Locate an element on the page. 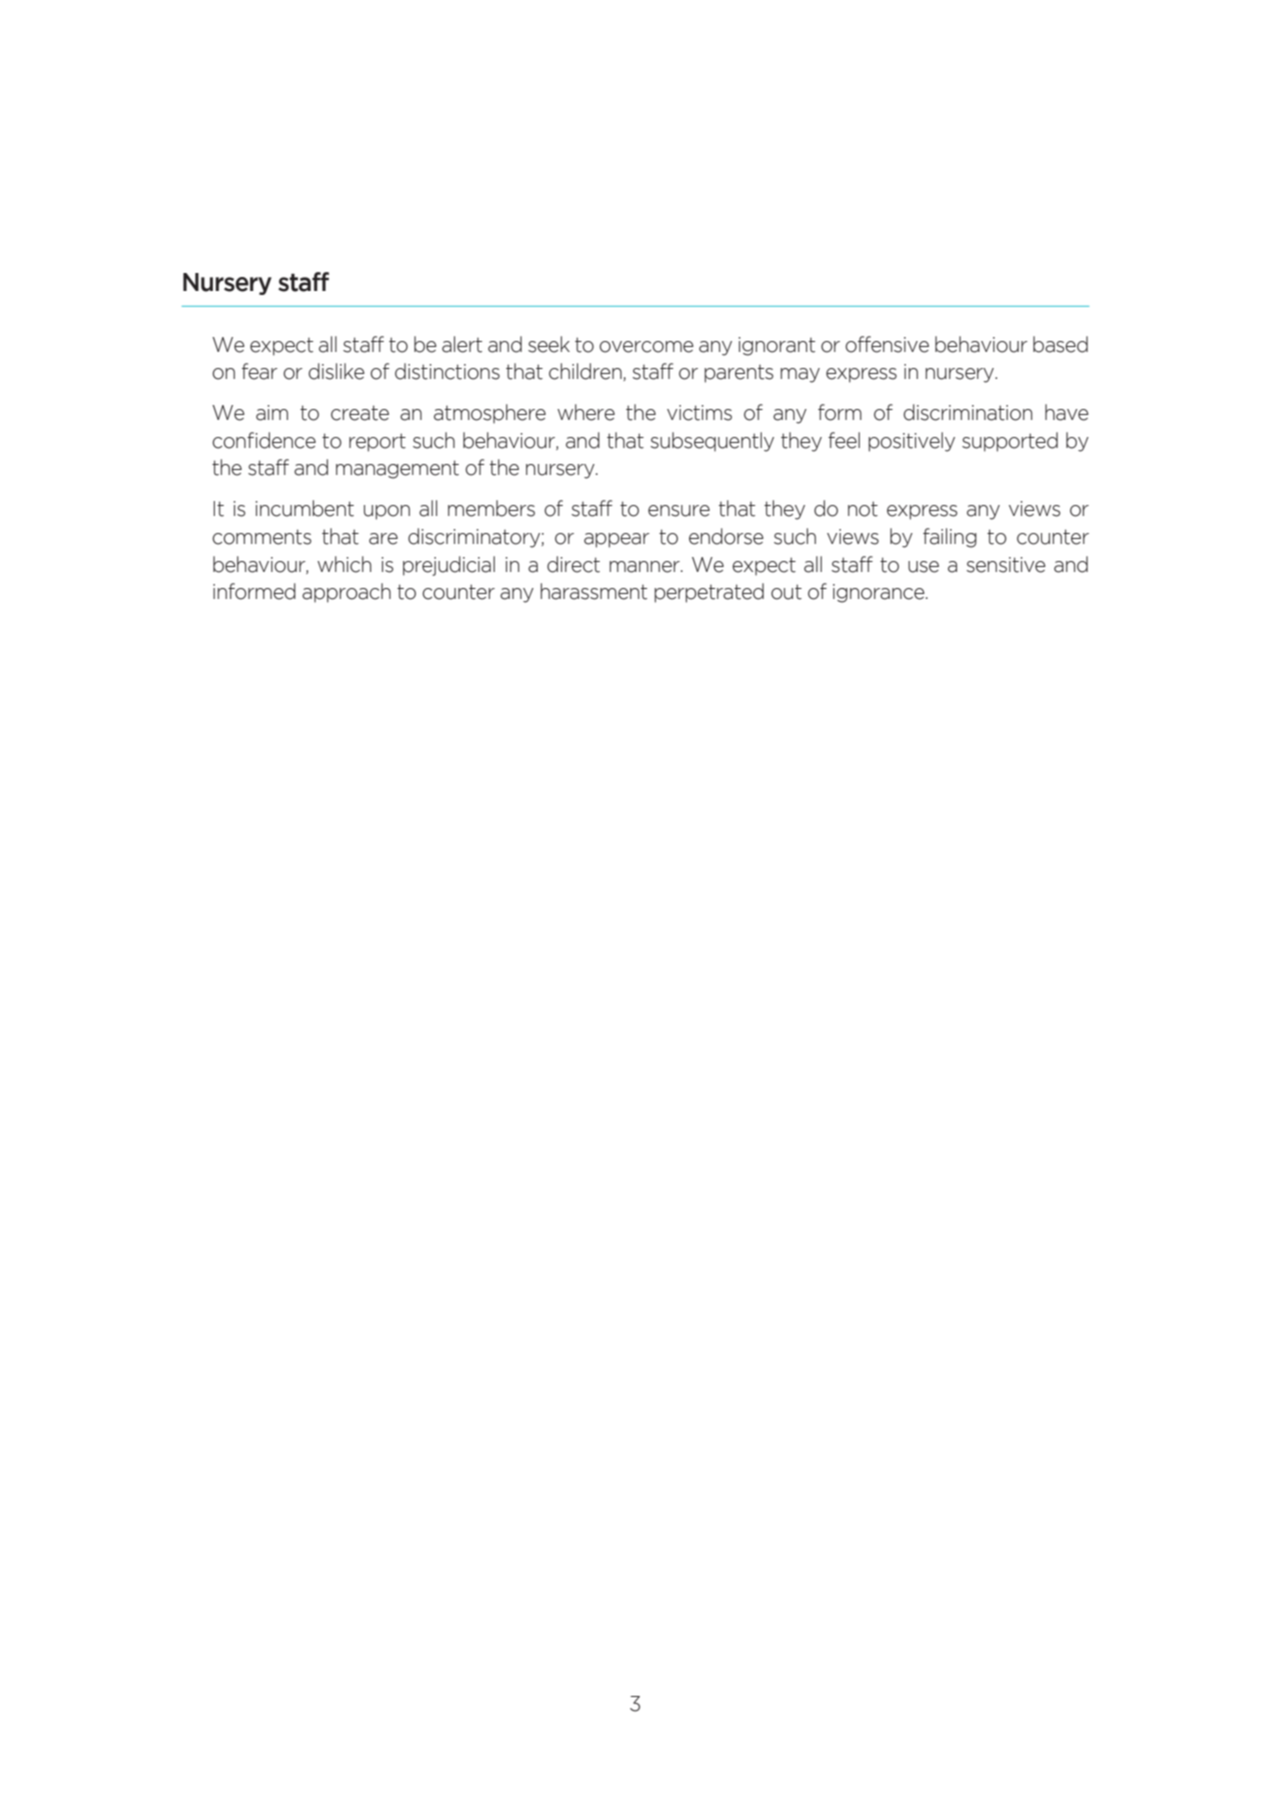  alert is located at coordinates (462, 344).
